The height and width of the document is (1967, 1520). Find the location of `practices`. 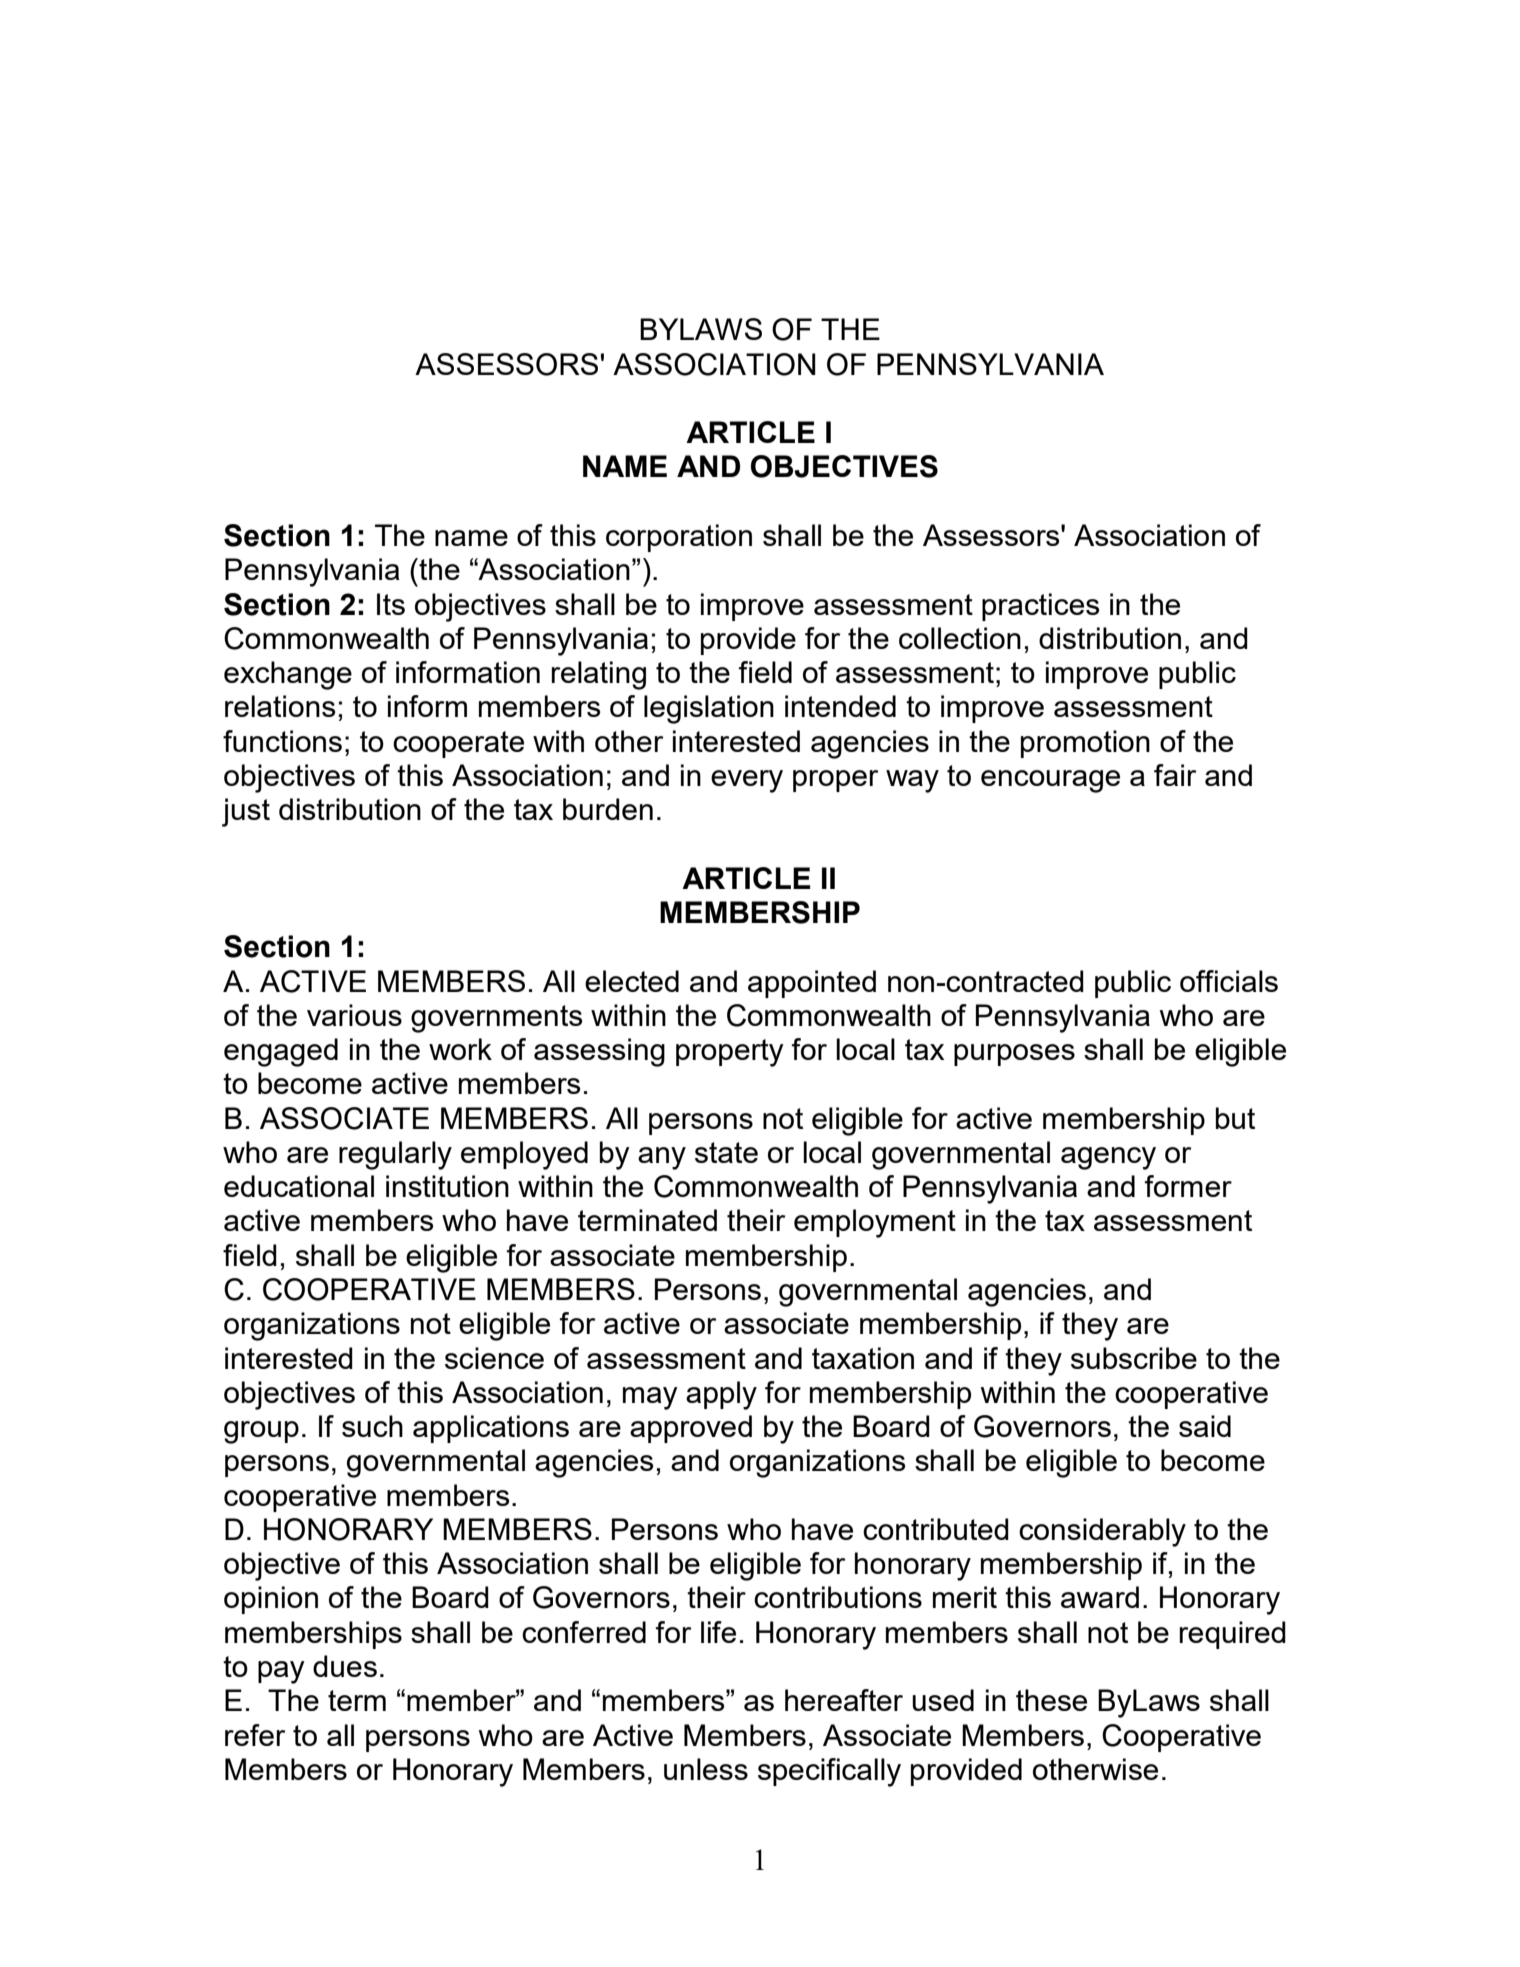

practices is located at coordinates (1040, 607).
